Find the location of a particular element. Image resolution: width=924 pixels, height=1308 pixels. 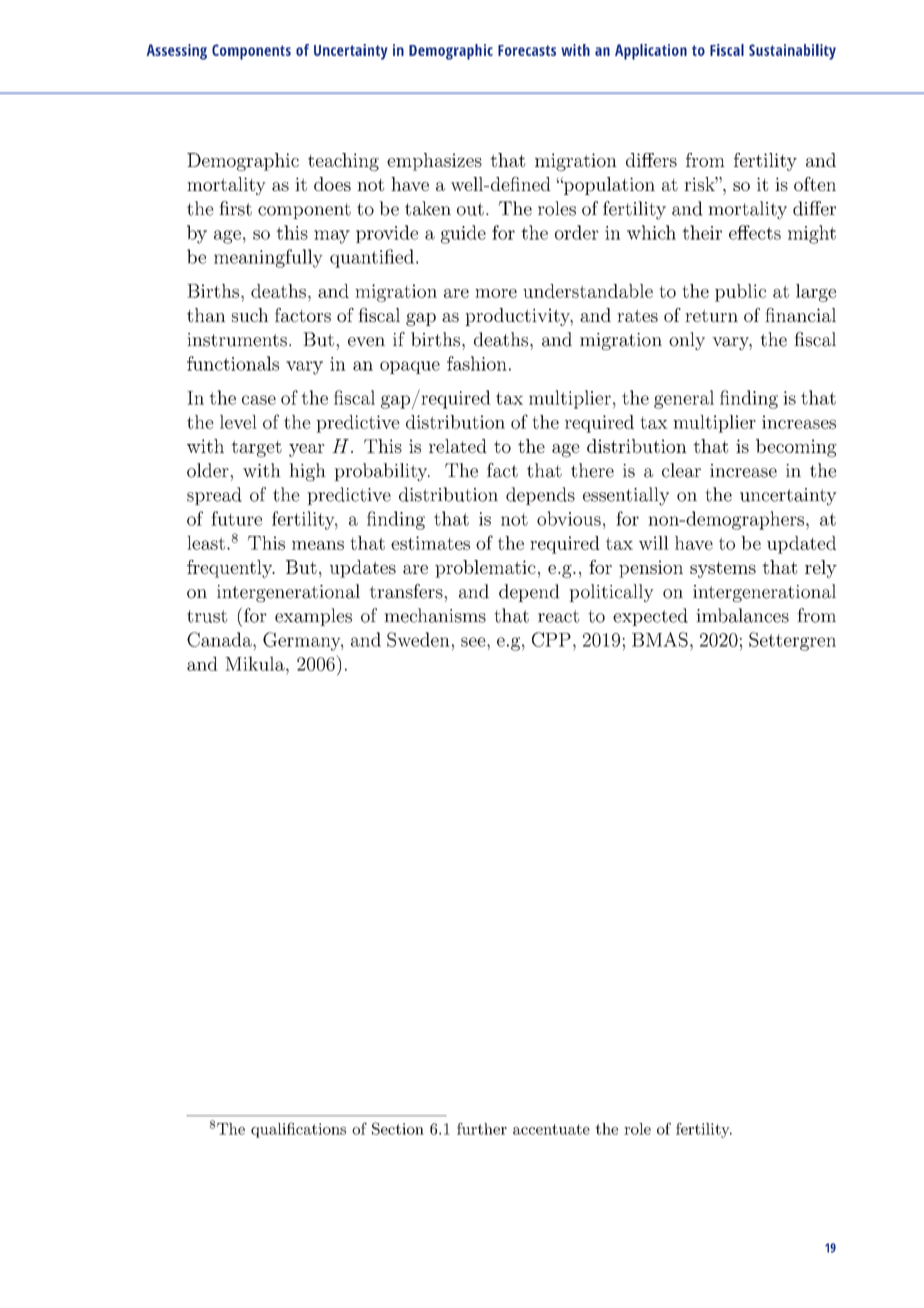

level is located at coordinates (238, 422).
